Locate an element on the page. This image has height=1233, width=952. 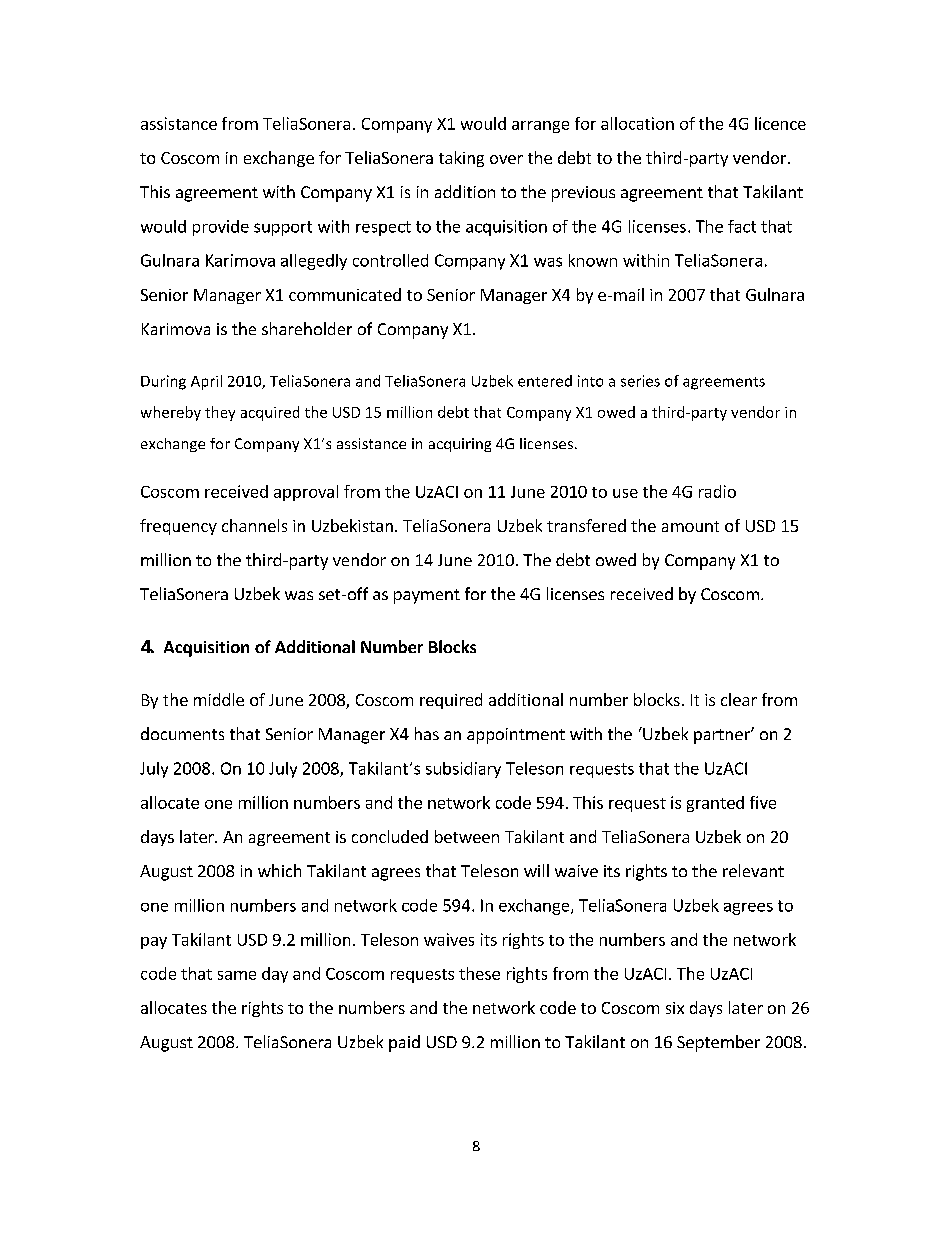
taking is located at coordinates (461, 159).
